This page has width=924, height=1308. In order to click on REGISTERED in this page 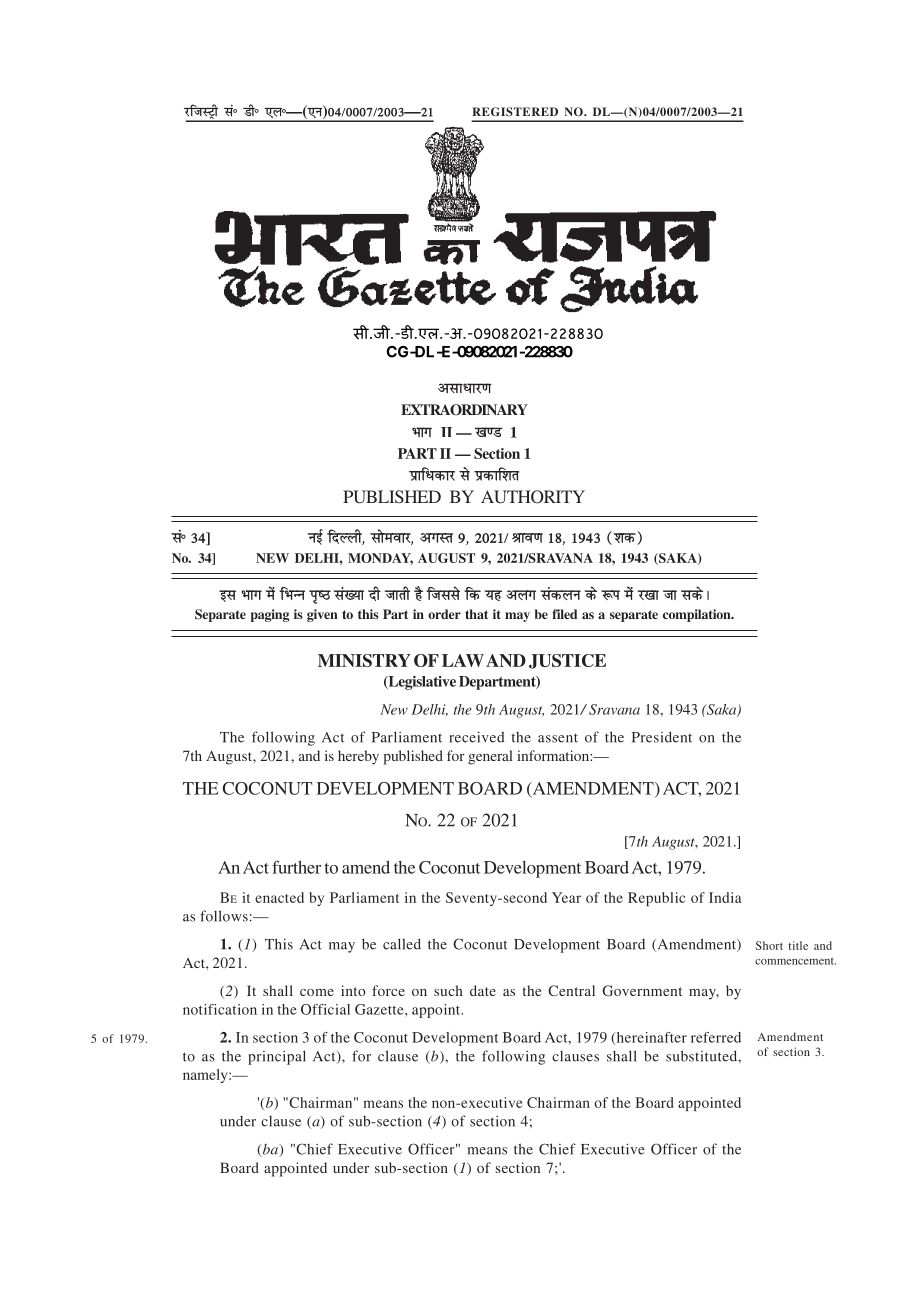, I will do `click(515, 111)`.
